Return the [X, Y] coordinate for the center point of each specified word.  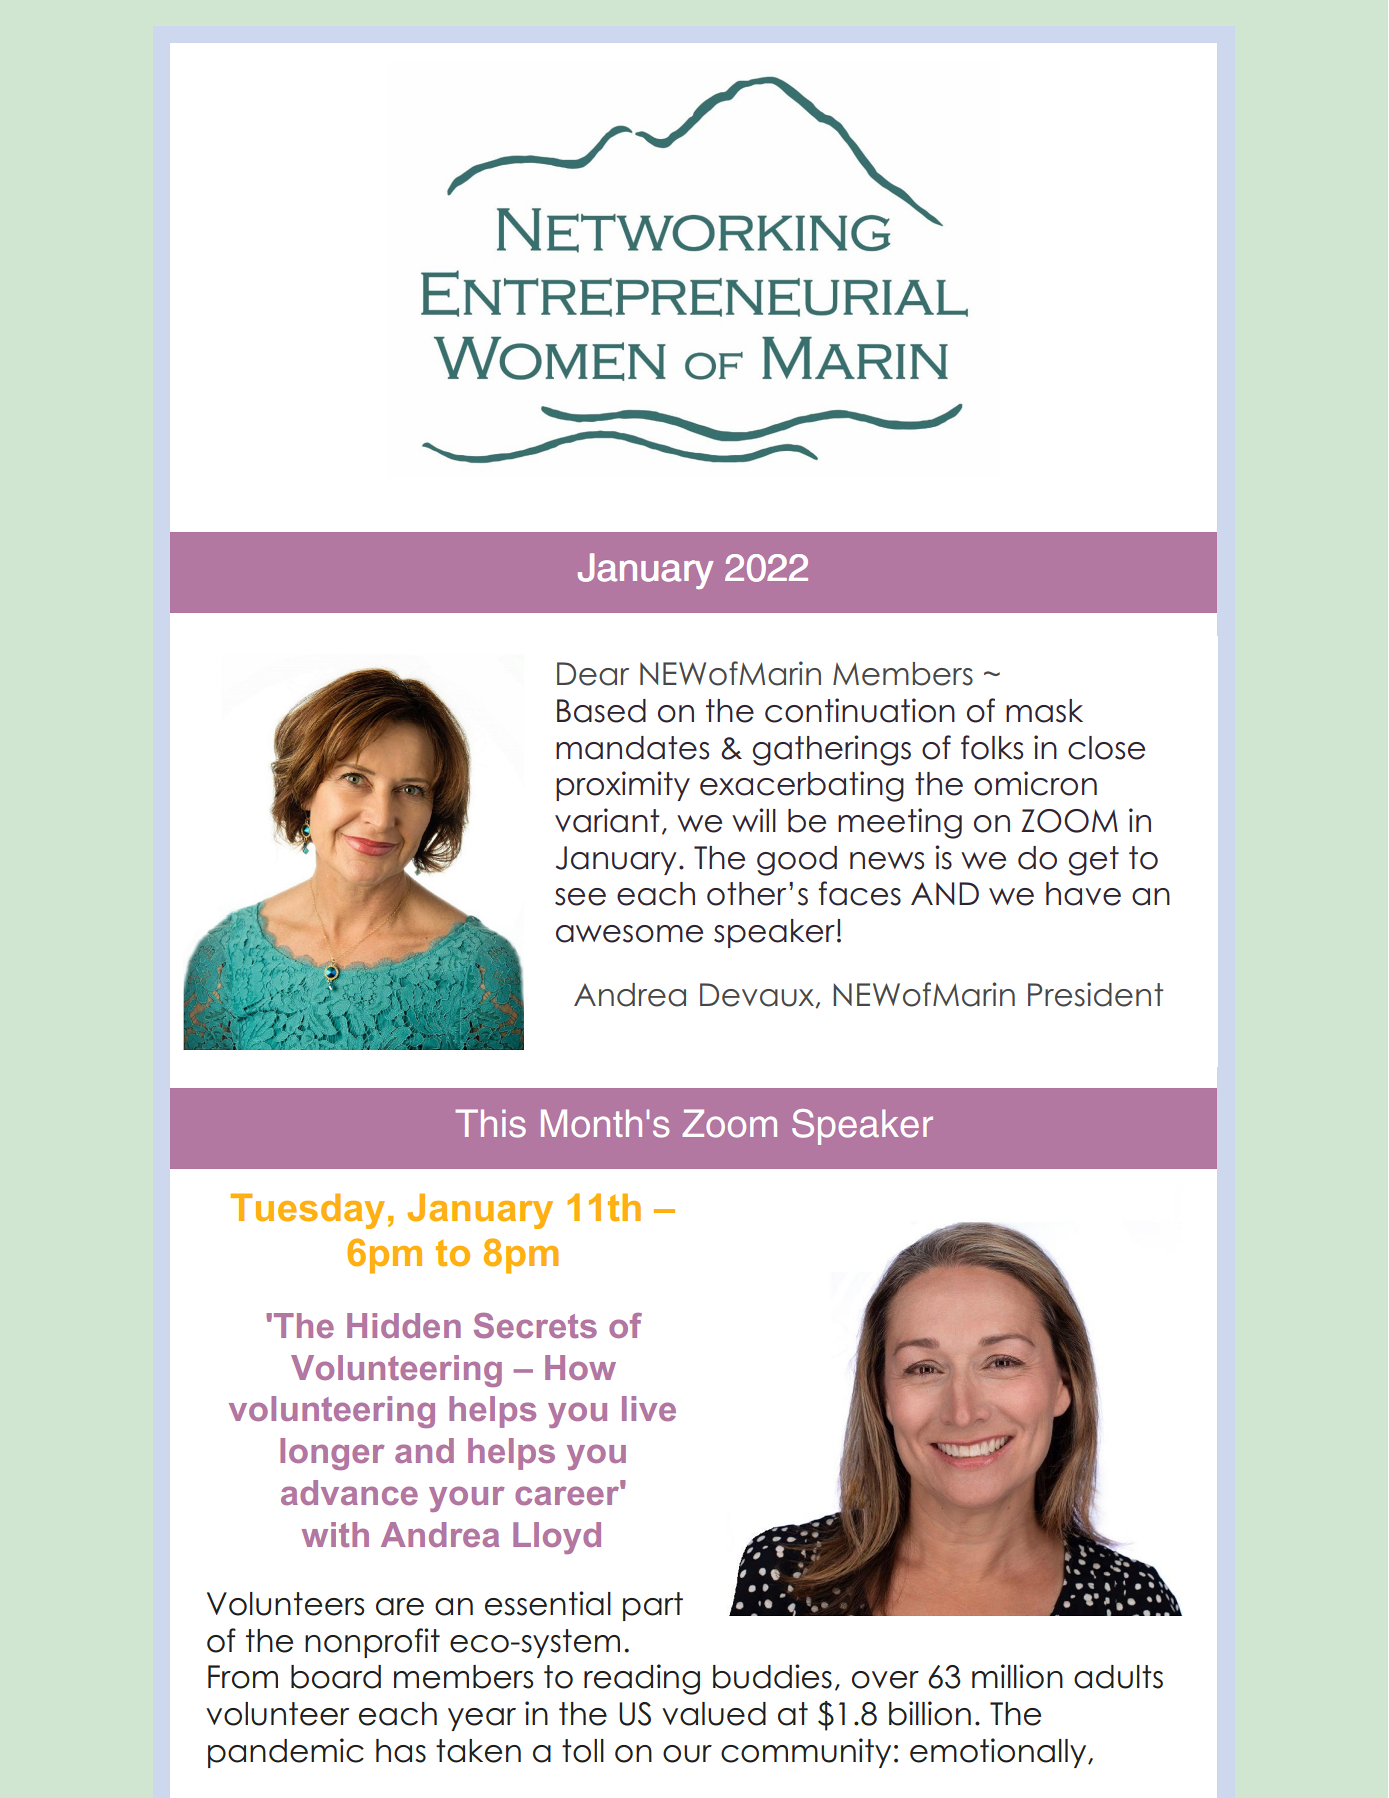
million [1017, 1676]
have [1083, 894]
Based [601, 711]
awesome [629, 934]
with [335, 1534]
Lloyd [557, 1538]
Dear [593, 674]
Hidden [404, 1325]
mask [1044, 711]
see [580, 897]
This [490, 1123]
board [336, 1677]
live [649, 1408]
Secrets [535, 1325]
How [580, 1367]
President [1095, 994]
